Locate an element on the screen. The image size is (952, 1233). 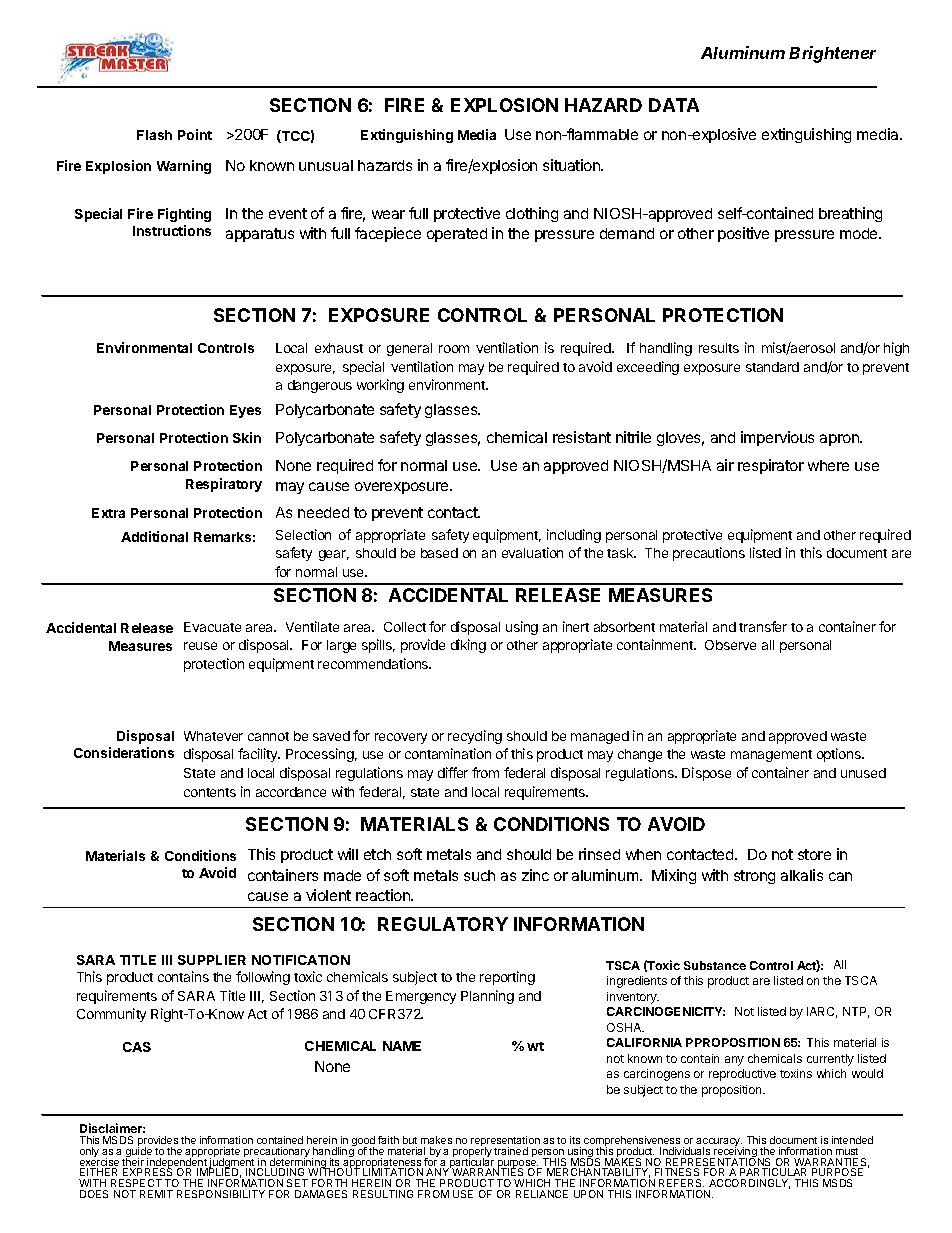
RESPONSIBILITY is located at coordinates (221, 1194).
